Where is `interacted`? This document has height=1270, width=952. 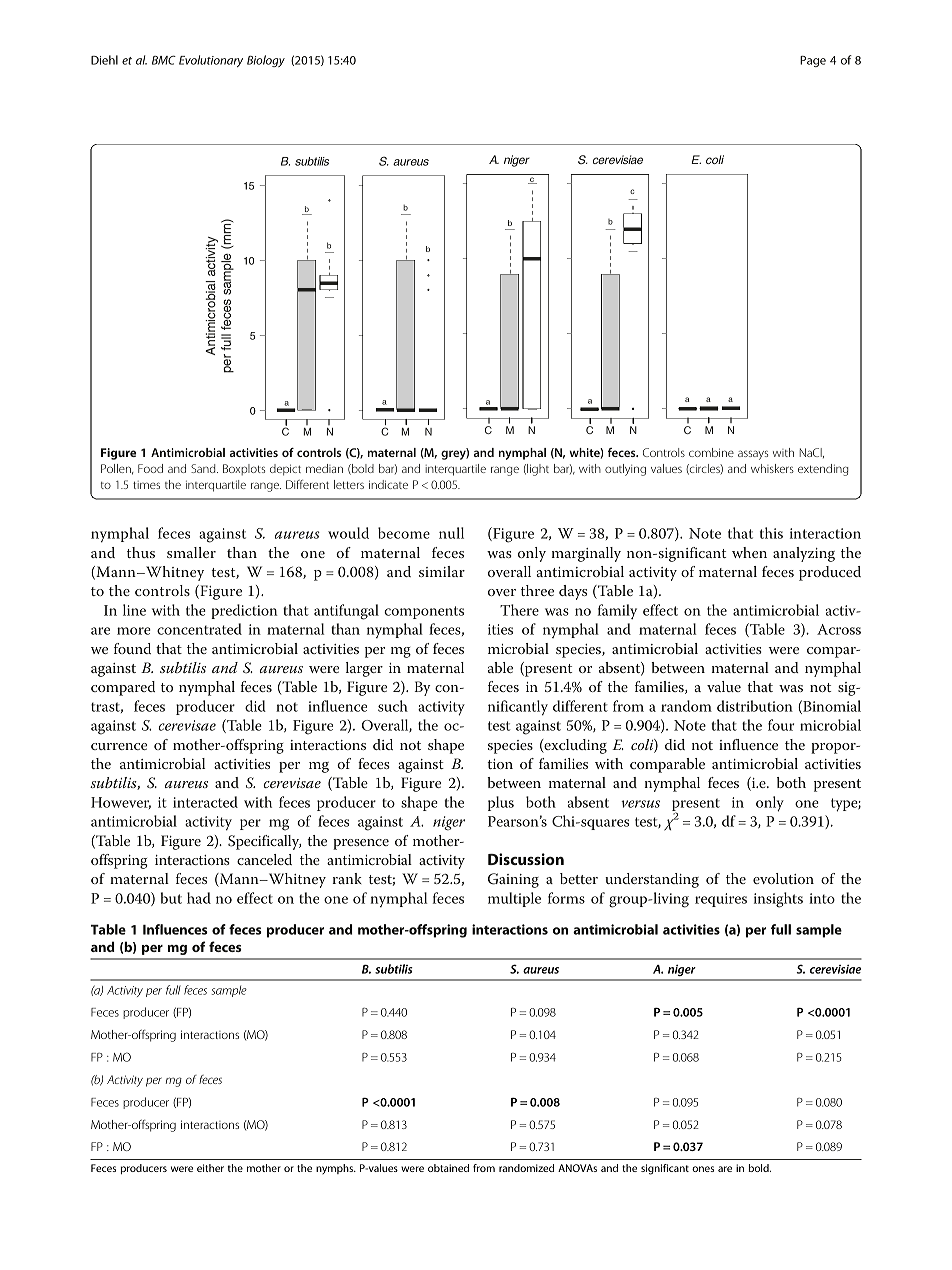 interacted is located at coordinates (205, 802).
